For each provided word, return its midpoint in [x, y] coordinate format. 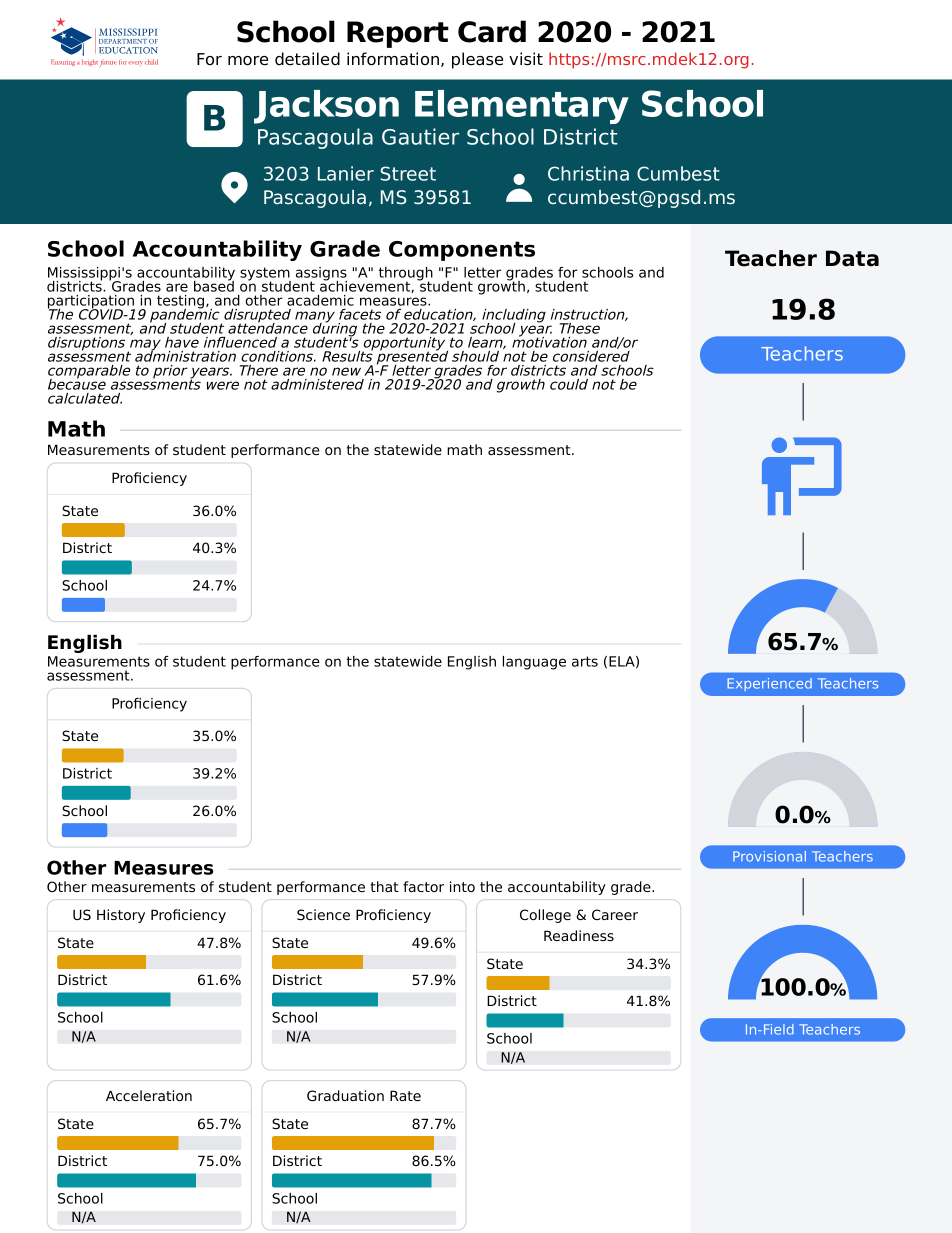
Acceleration [149, 1095]
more [248, 61]
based [214, 285]
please [477, 60]
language [534, 663]
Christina [588, 173]
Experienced [769, 684]
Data [852, 258]
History [121, 916]
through [406, 275]
